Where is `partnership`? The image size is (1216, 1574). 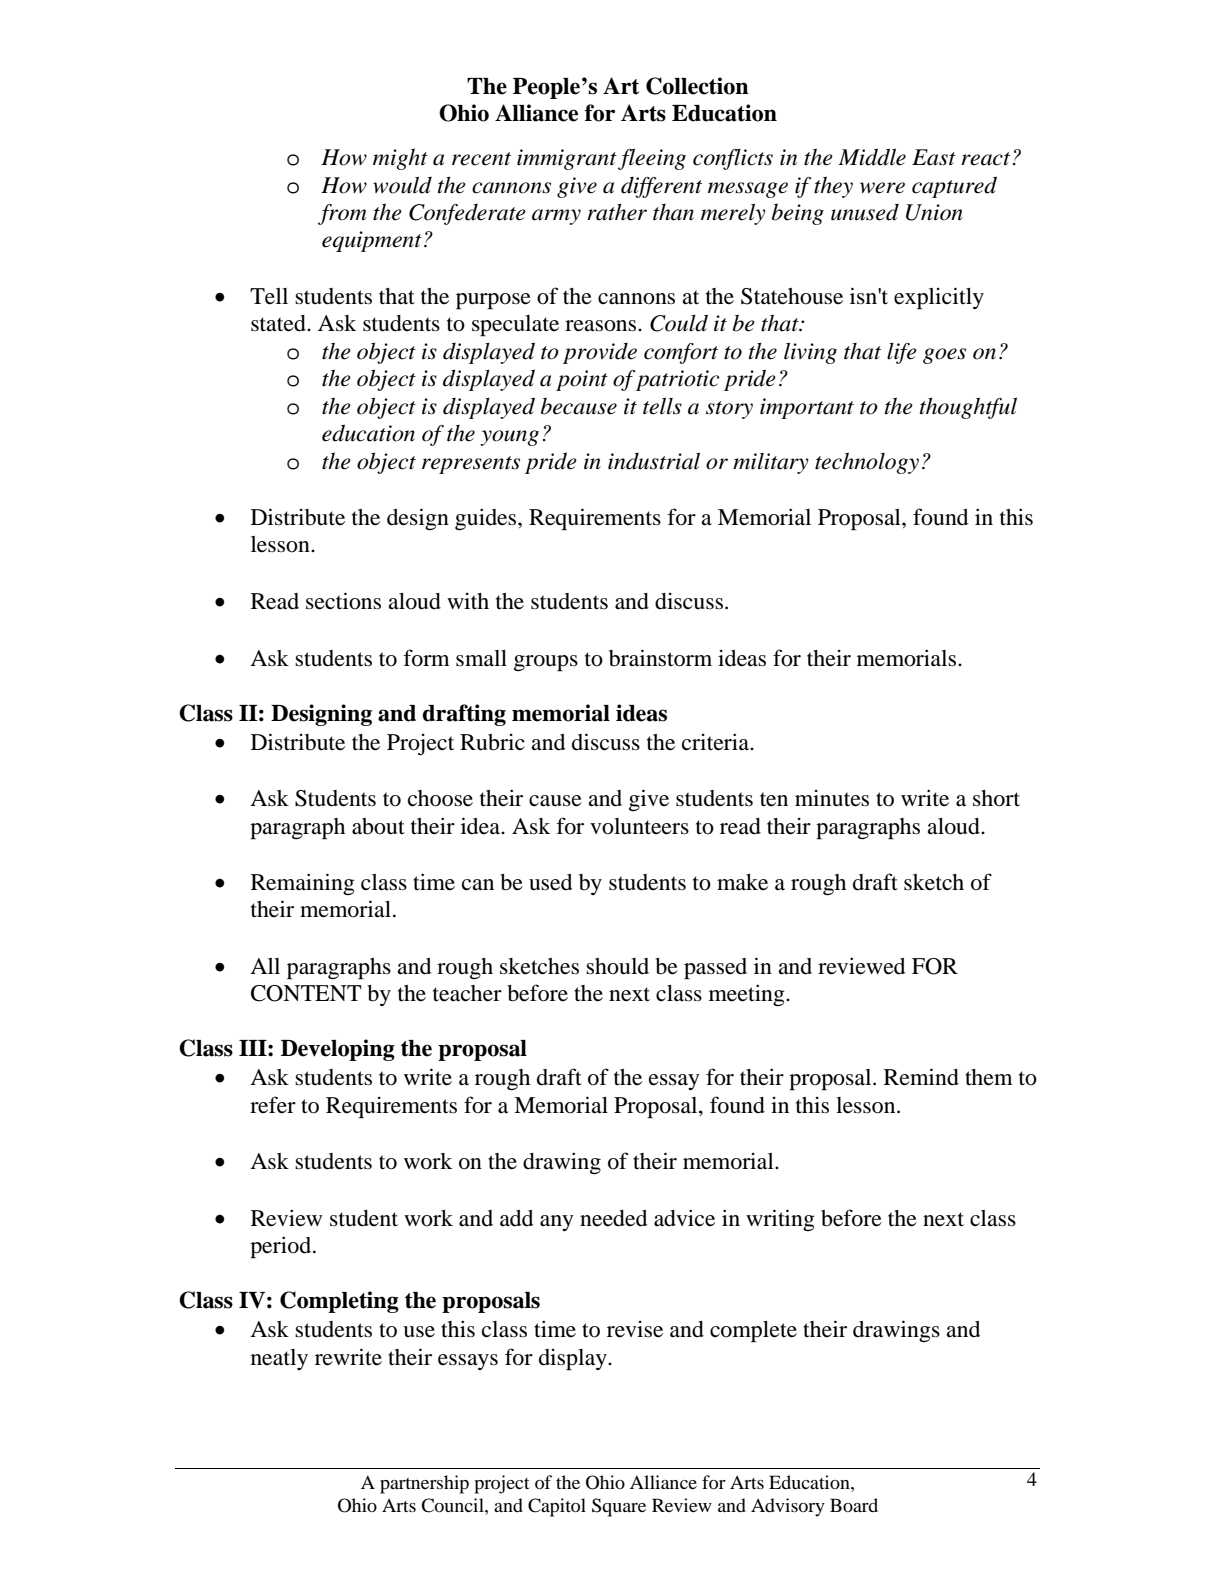
partnership is located at coordinates (424, 1484).
